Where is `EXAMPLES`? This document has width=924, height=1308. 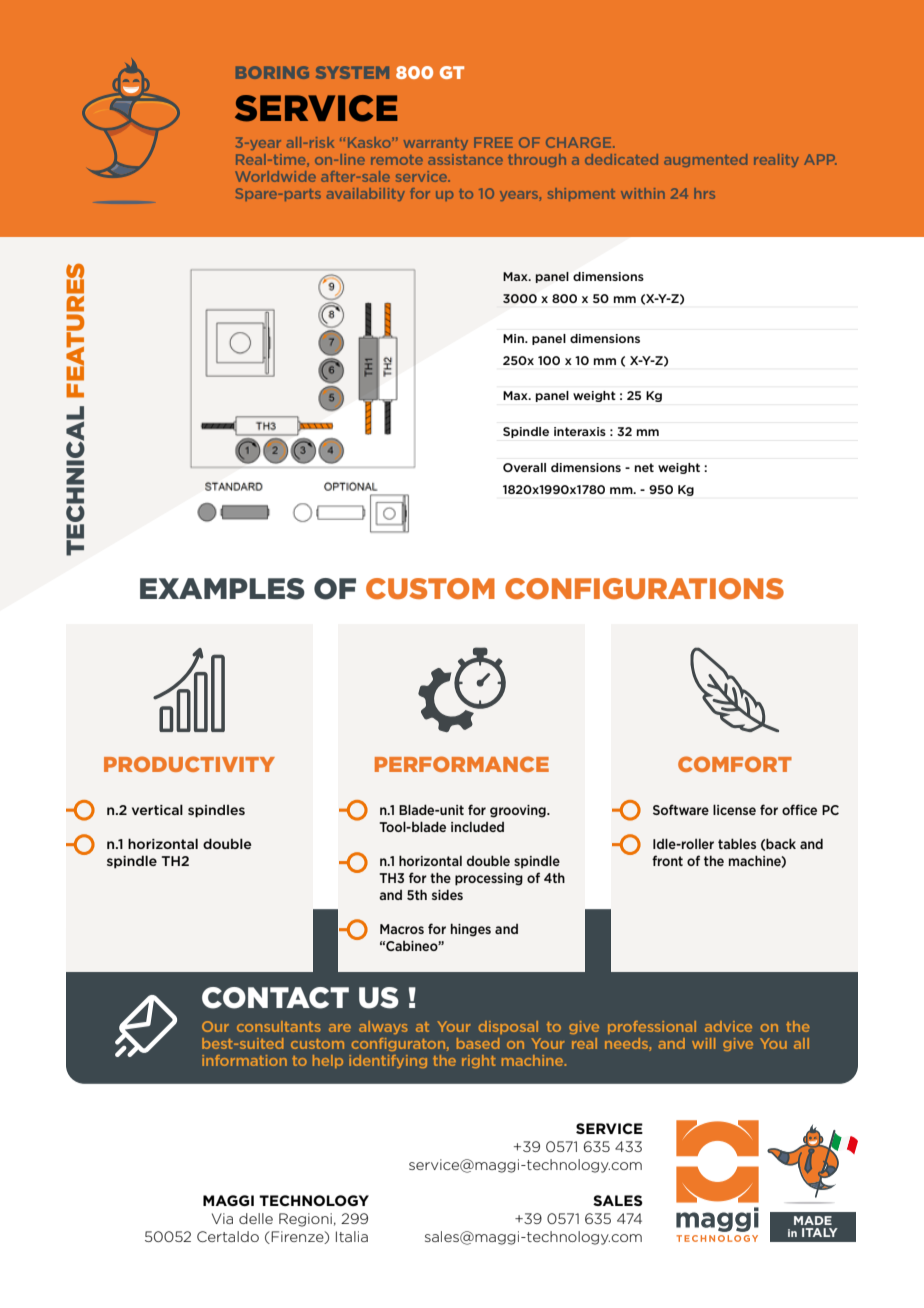 EXAMPLES is located at coordinates (222, 589).
